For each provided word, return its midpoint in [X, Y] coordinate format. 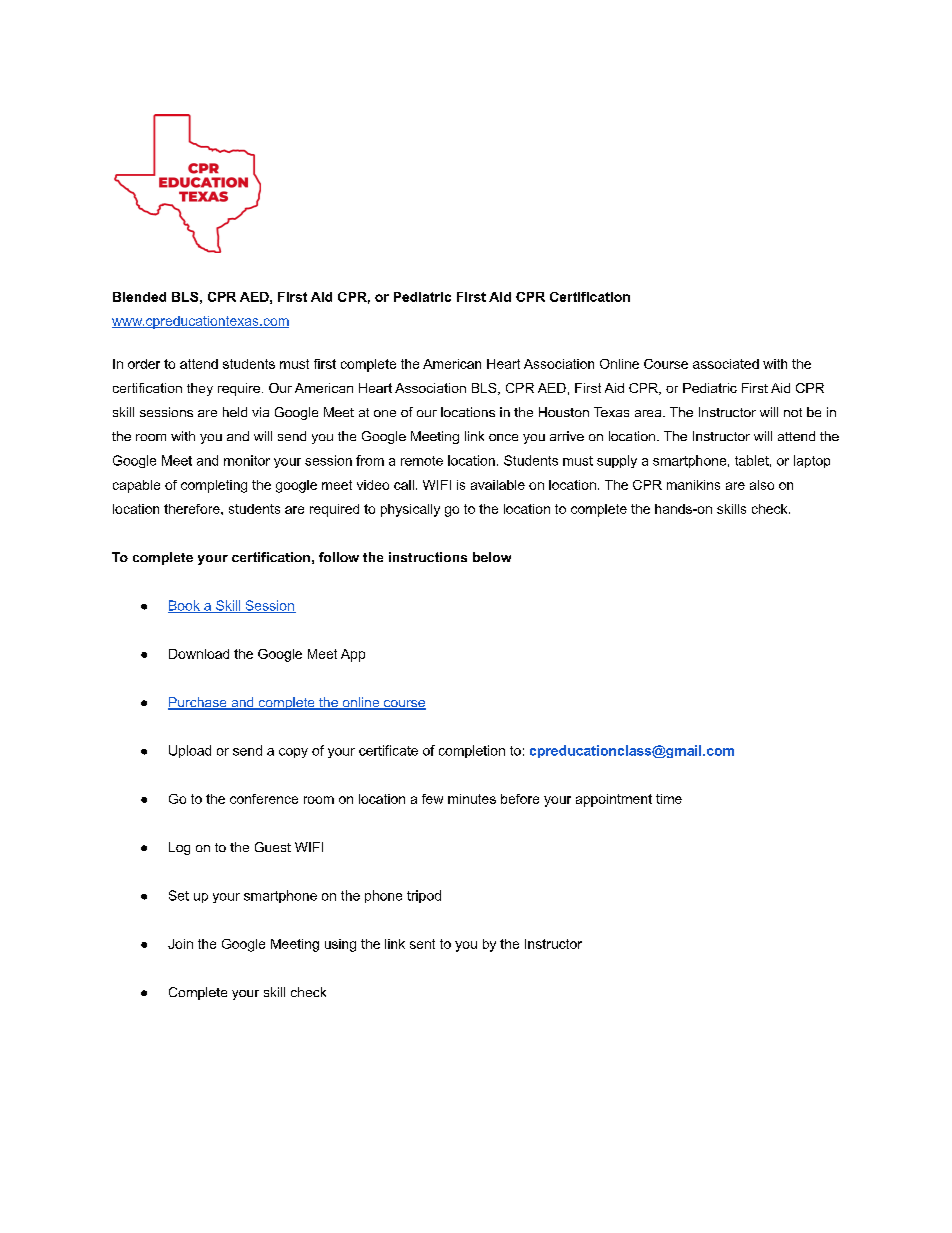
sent [422, 944]
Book [185, 606]
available [498, 485]
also [762, 485]
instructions [428, 557]
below [492, 557]
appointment [614, 800]
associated [726, 364]
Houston [564, 412]
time [669, 799]
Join [180, 944]
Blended [139, 297]
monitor [247, 460]
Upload [190, 751]
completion [472, 751]
